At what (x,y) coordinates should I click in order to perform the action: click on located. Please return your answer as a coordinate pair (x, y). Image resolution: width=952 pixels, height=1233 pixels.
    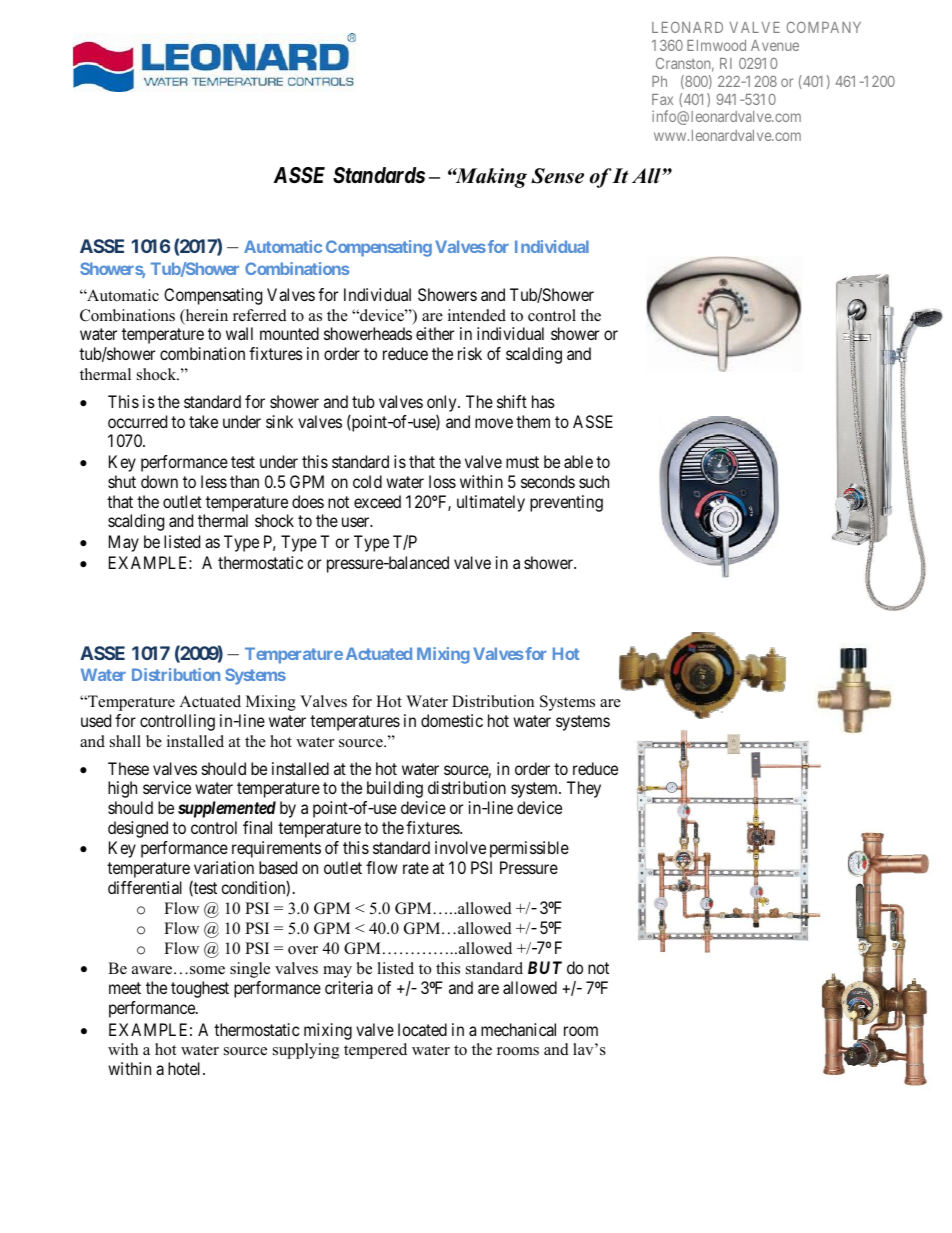
    Looking at the image, I should click on (422, 1029).
